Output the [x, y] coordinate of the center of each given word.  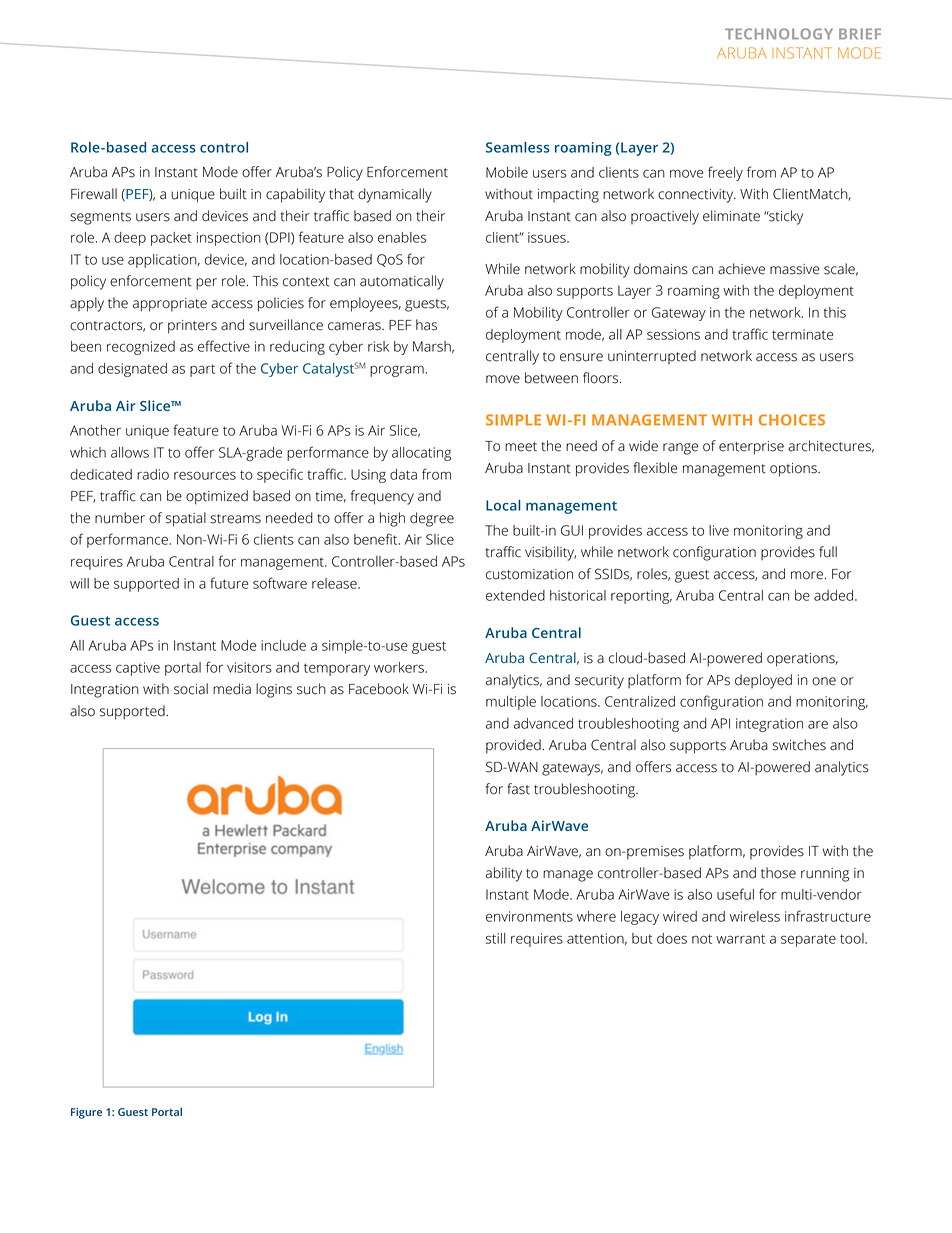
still [495, 938]
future [229, 583]
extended [515, 595]
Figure [86, 1113]
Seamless [518, 147]
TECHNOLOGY [779, 34]
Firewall [94, 194]
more [807, 575]
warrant [740, 939]
